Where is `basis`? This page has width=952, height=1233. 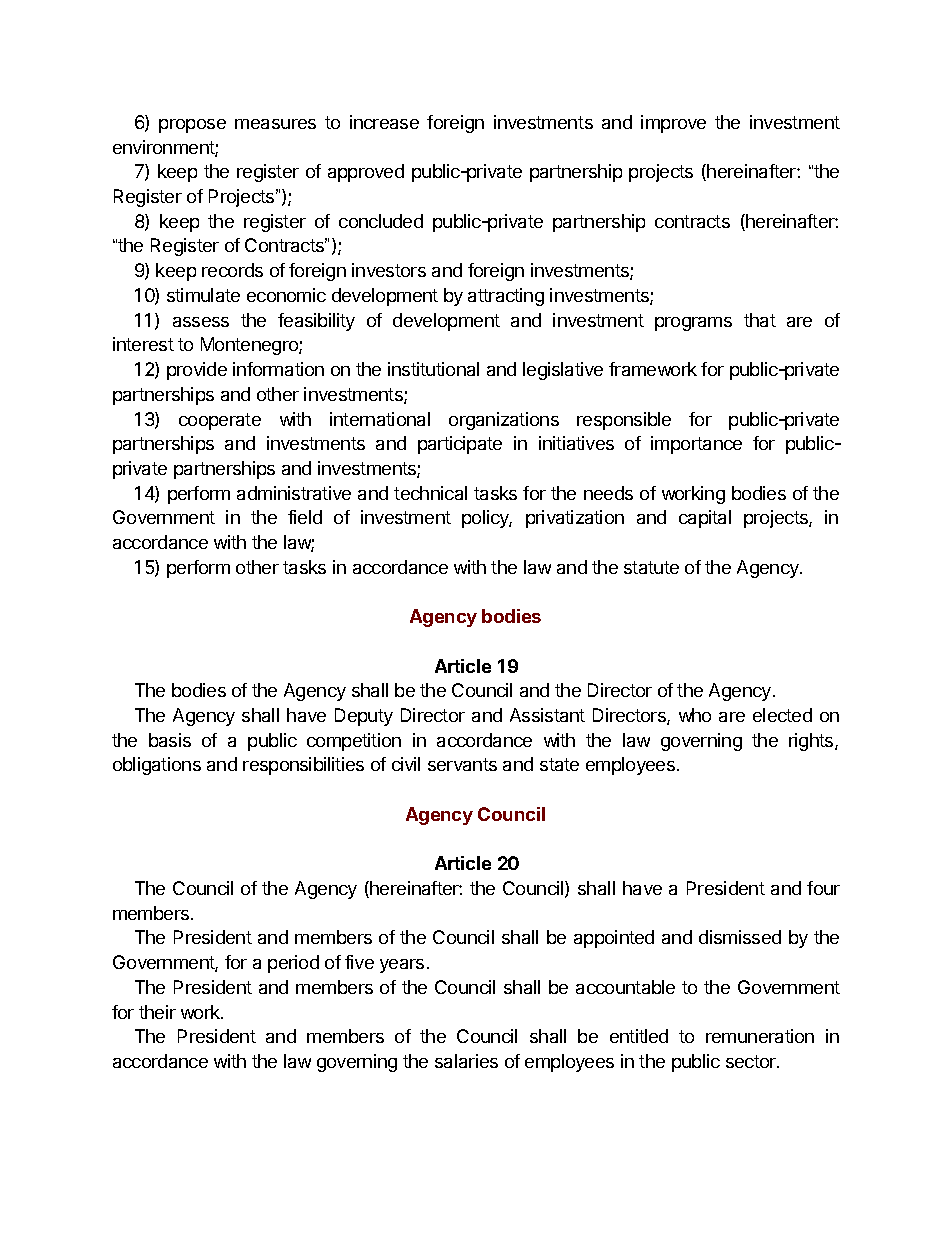 basis is located at coordinates (170, 740).
